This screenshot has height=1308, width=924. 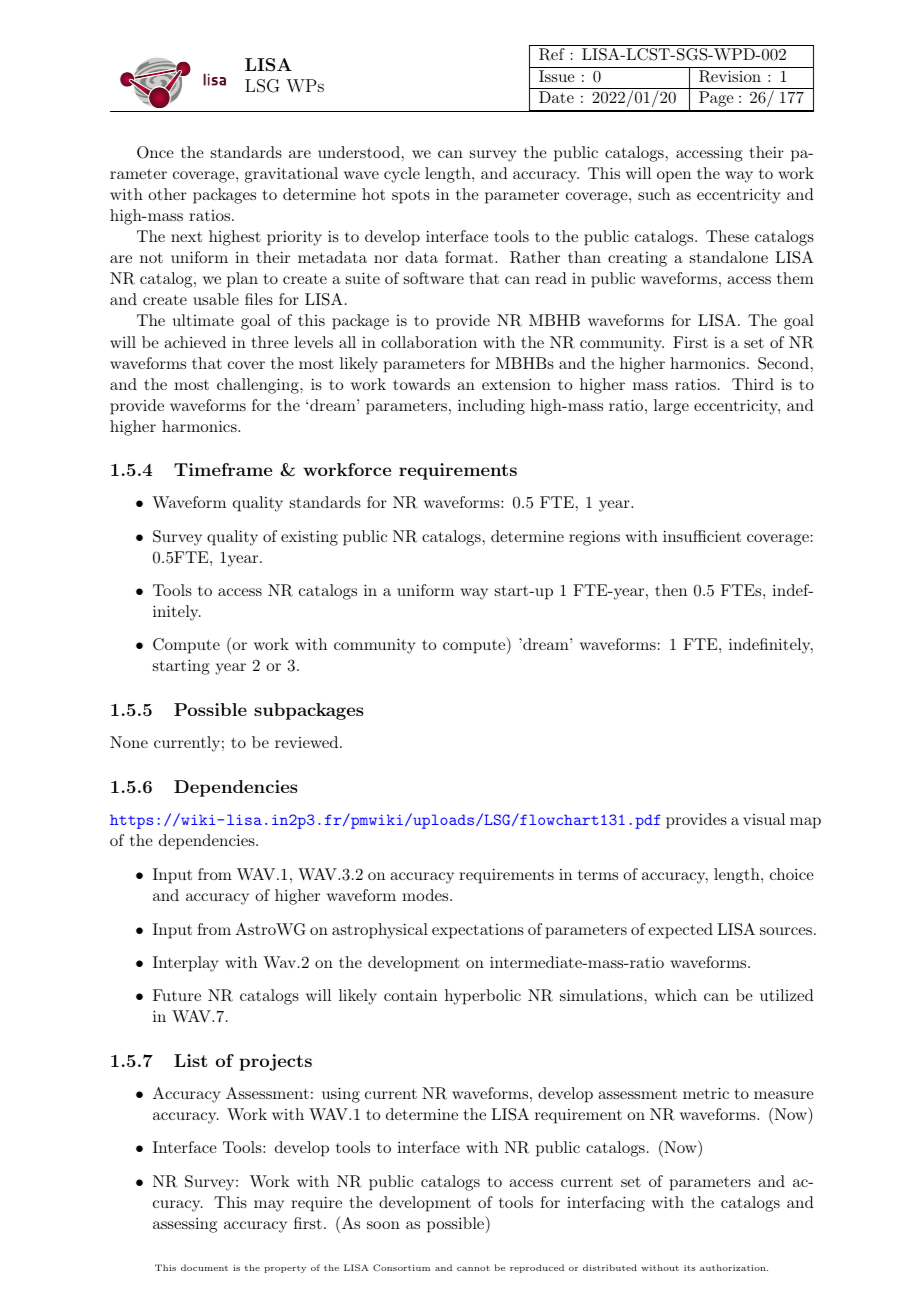 I want to click on Once, so click(x=155, y=152).
